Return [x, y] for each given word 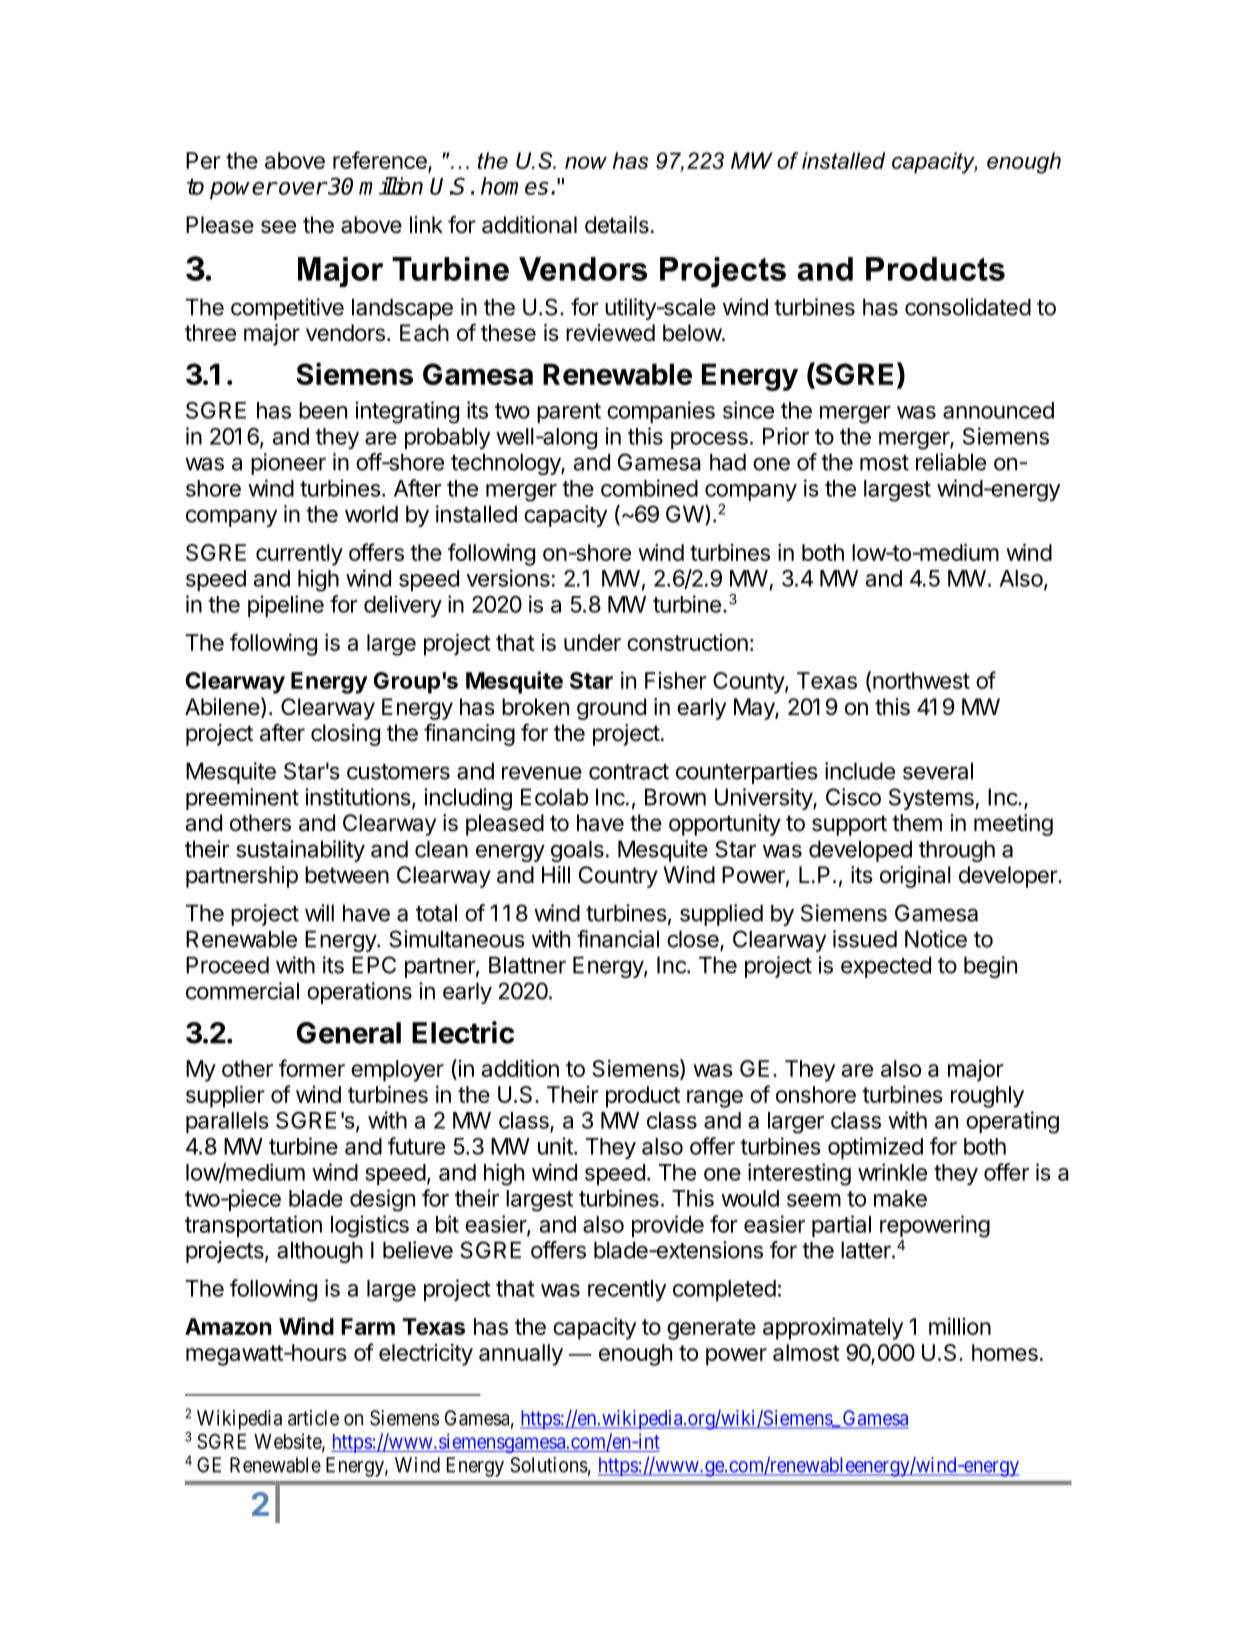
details [617, 225]
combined [649, 488]
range [715, 1099]
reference [381, 161]
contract [629, 772]
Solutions [549, 1465]
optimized [875, 1148]
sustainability [300, 851]
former [312, 1068]
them [917, 823]
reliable [951, 462]
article [313, 1418]
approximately [833, 1329]
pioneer [288, 464]
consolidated [968, 307]
